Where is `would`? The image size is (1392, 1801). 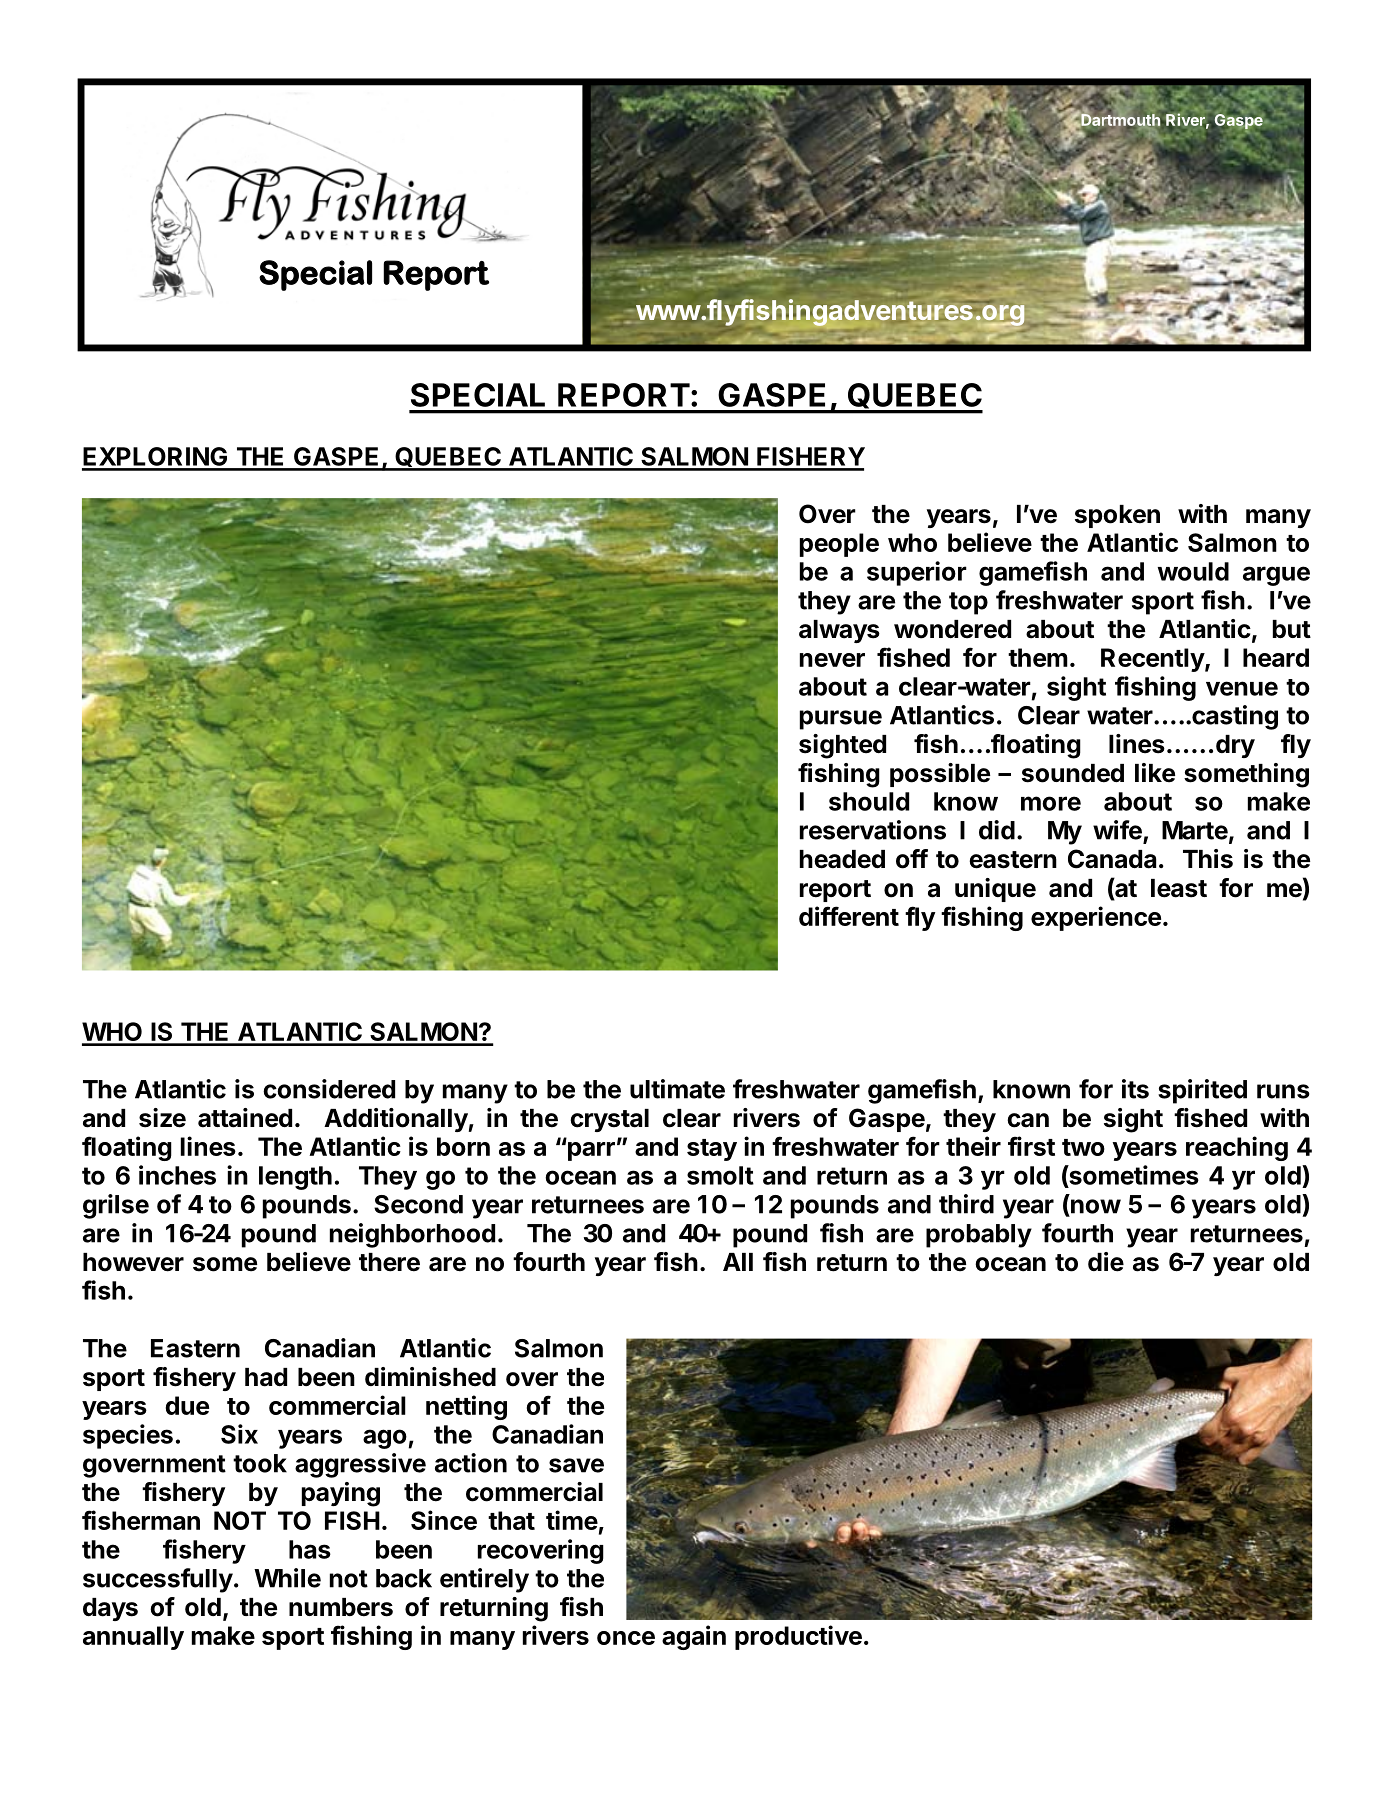
would is located at coordinates (1193, 571).
